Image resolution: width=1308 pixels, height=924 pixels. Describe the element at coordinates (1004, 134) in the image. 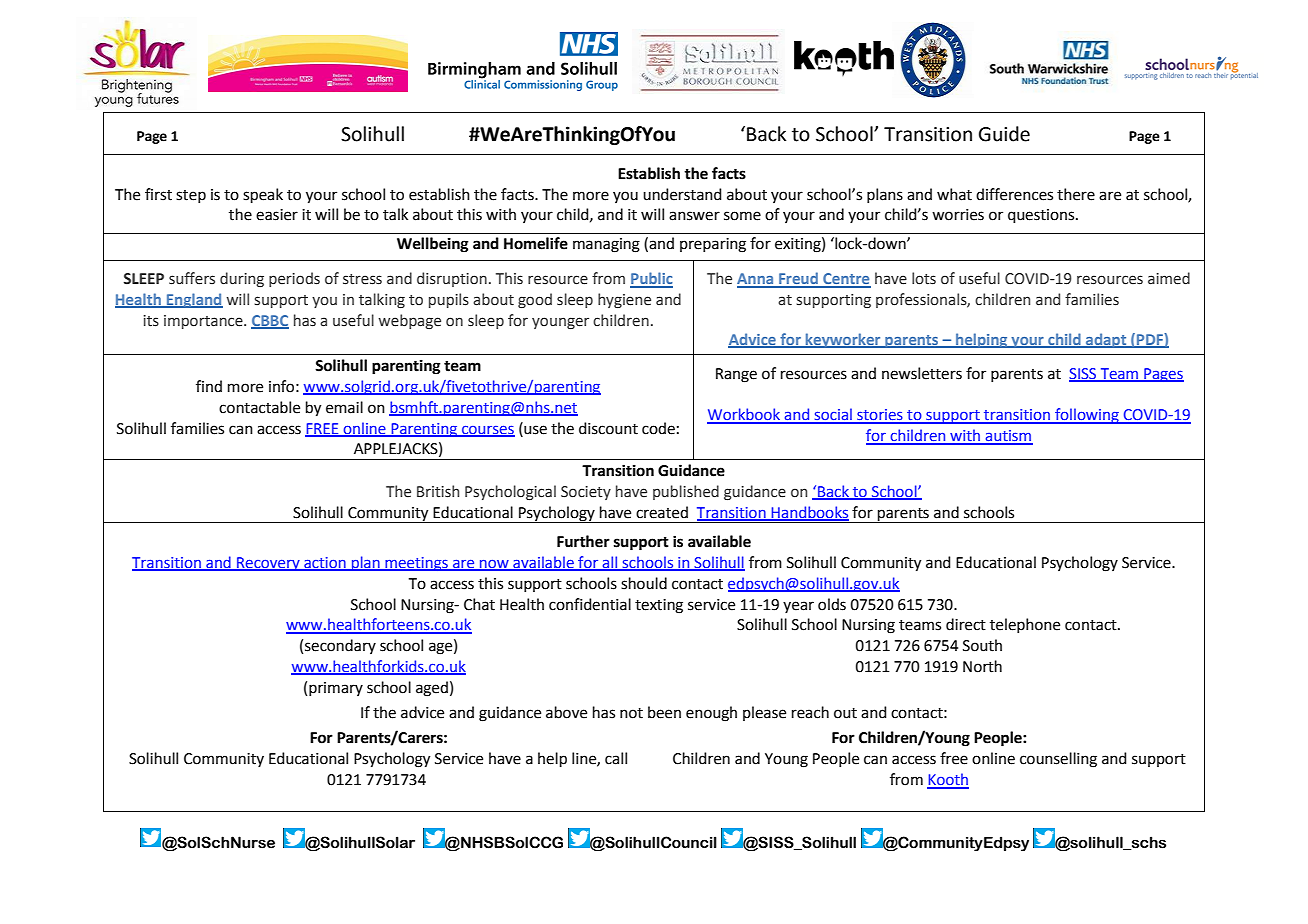

I see `Guide` at that location.
